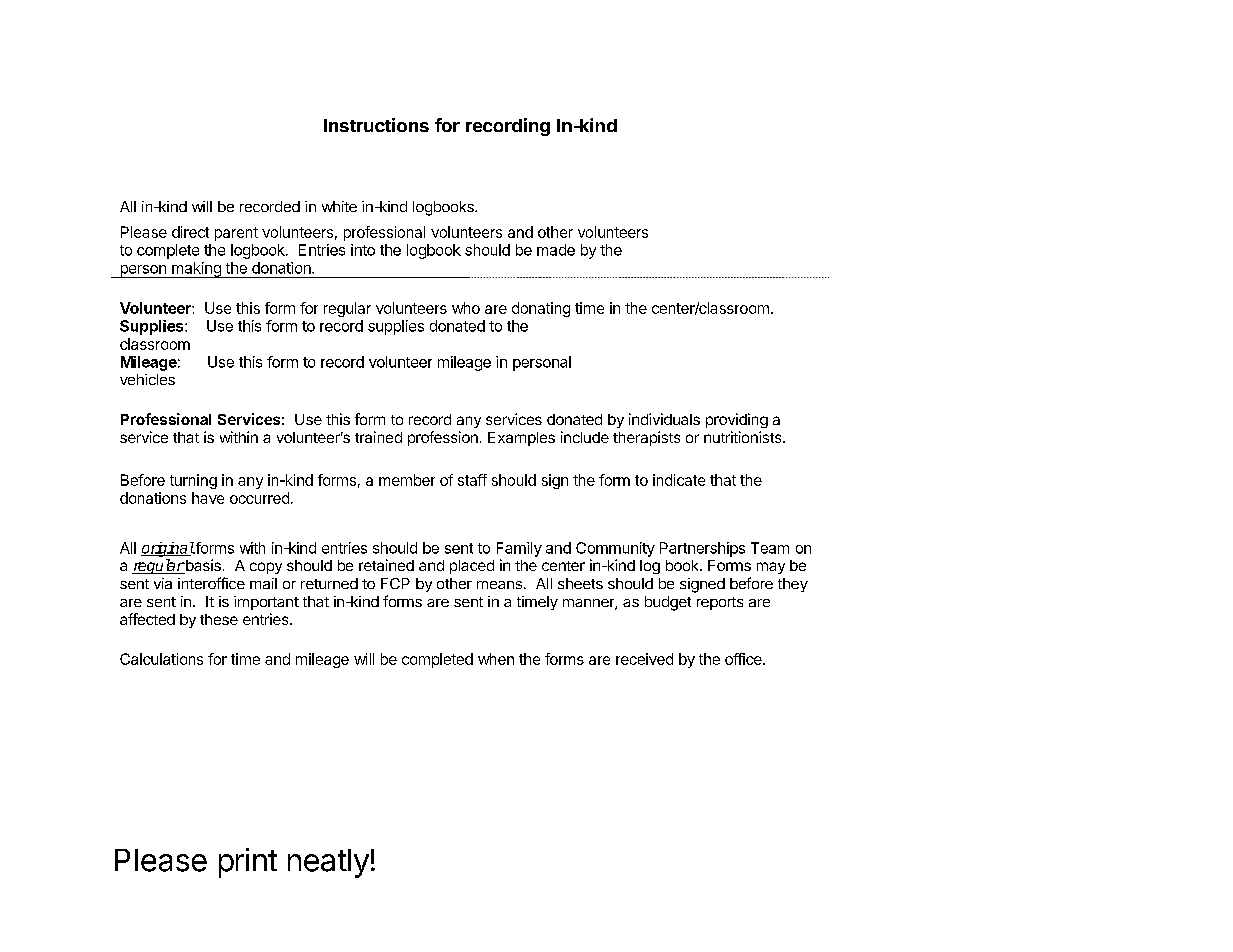  What do you see at coordinates (472, 480) in the image?
I see `staff` at bounding box center [472, 480].
